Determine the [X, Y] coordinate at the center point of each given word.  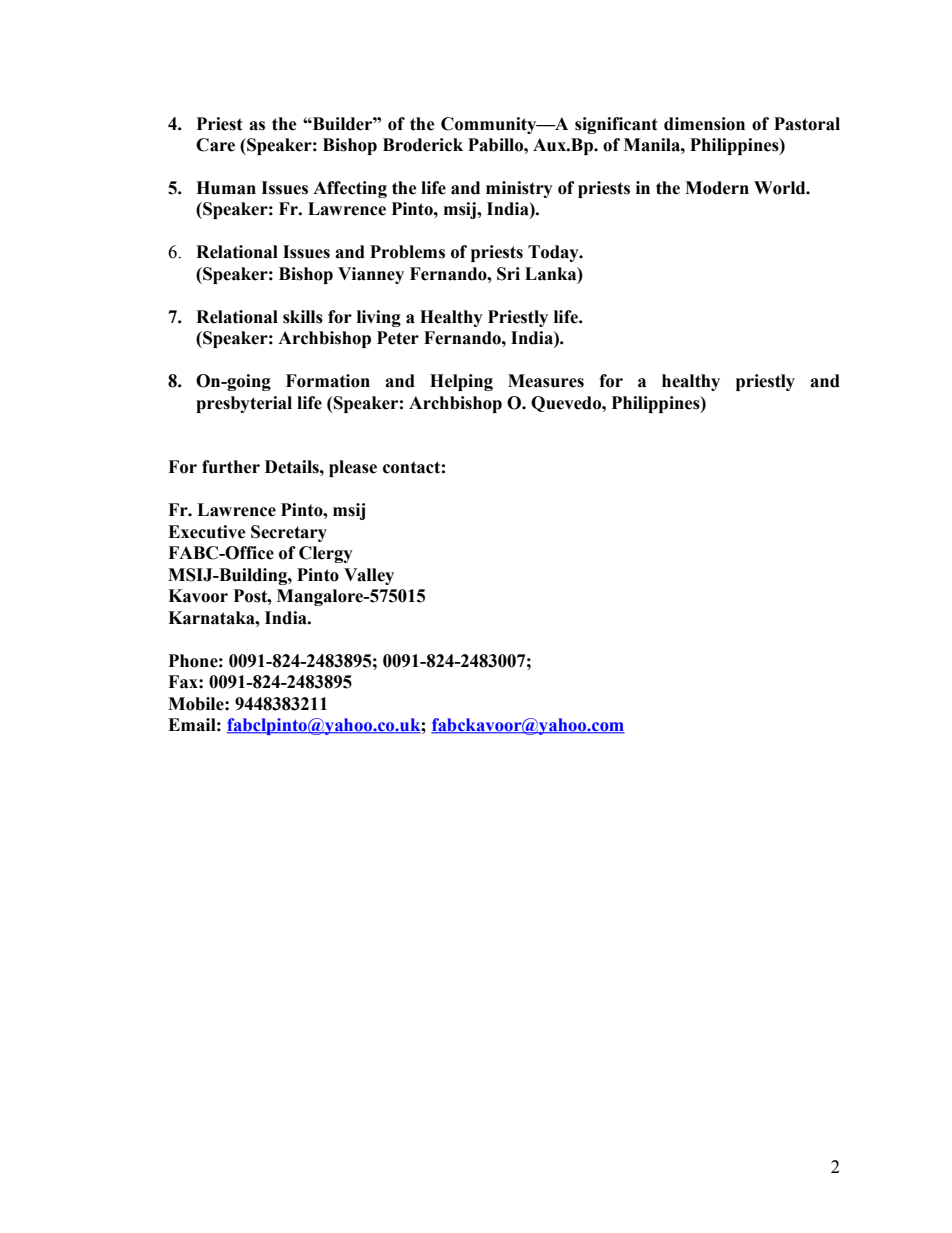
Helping [461, 382]
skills [303, 317]
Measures [546, 381]
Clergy [326, 554]
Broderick [423, 145]
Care [215, 145]
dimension [704, 124]
